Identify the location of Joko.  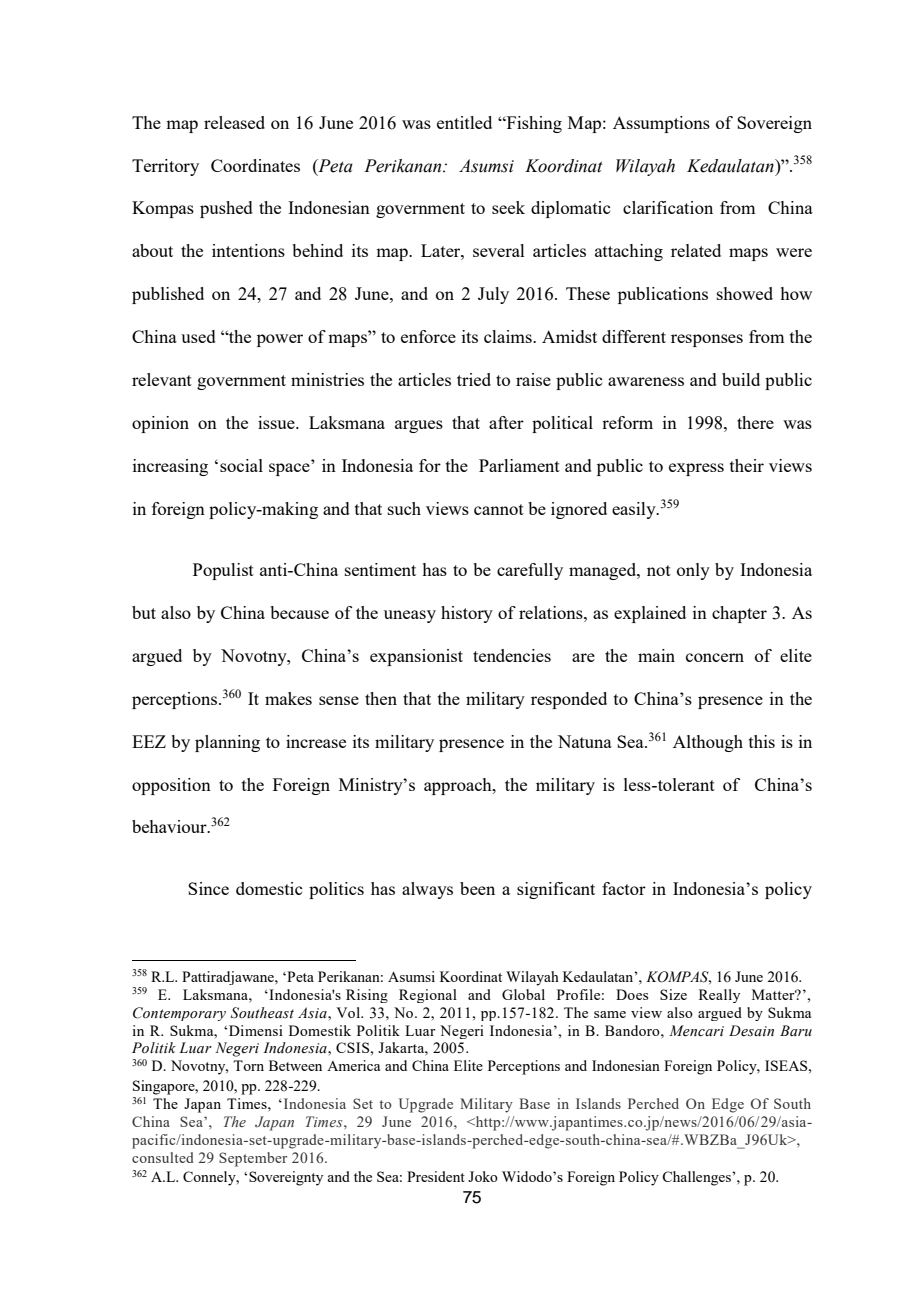
(483, 1176).
